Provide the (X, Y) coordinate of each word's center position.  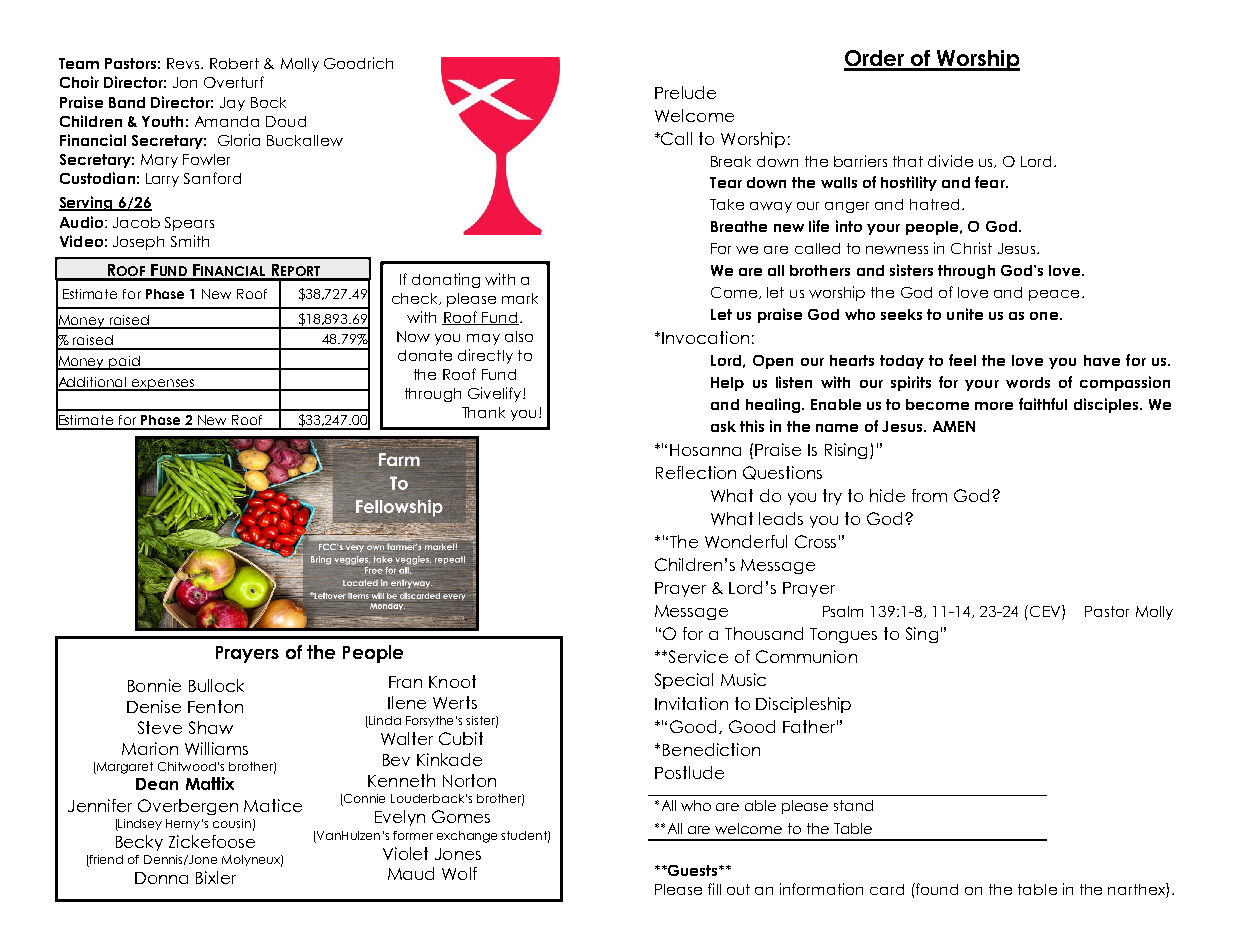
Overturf (234, 82)
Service (698, 656)
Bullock (216, 685)
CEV (1046, 612)
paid (124, 363)
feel (962, 360)
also (519, 336)
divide (950, 161)
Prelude (685, 92)
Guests (693, 870)
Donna (161, 878)
